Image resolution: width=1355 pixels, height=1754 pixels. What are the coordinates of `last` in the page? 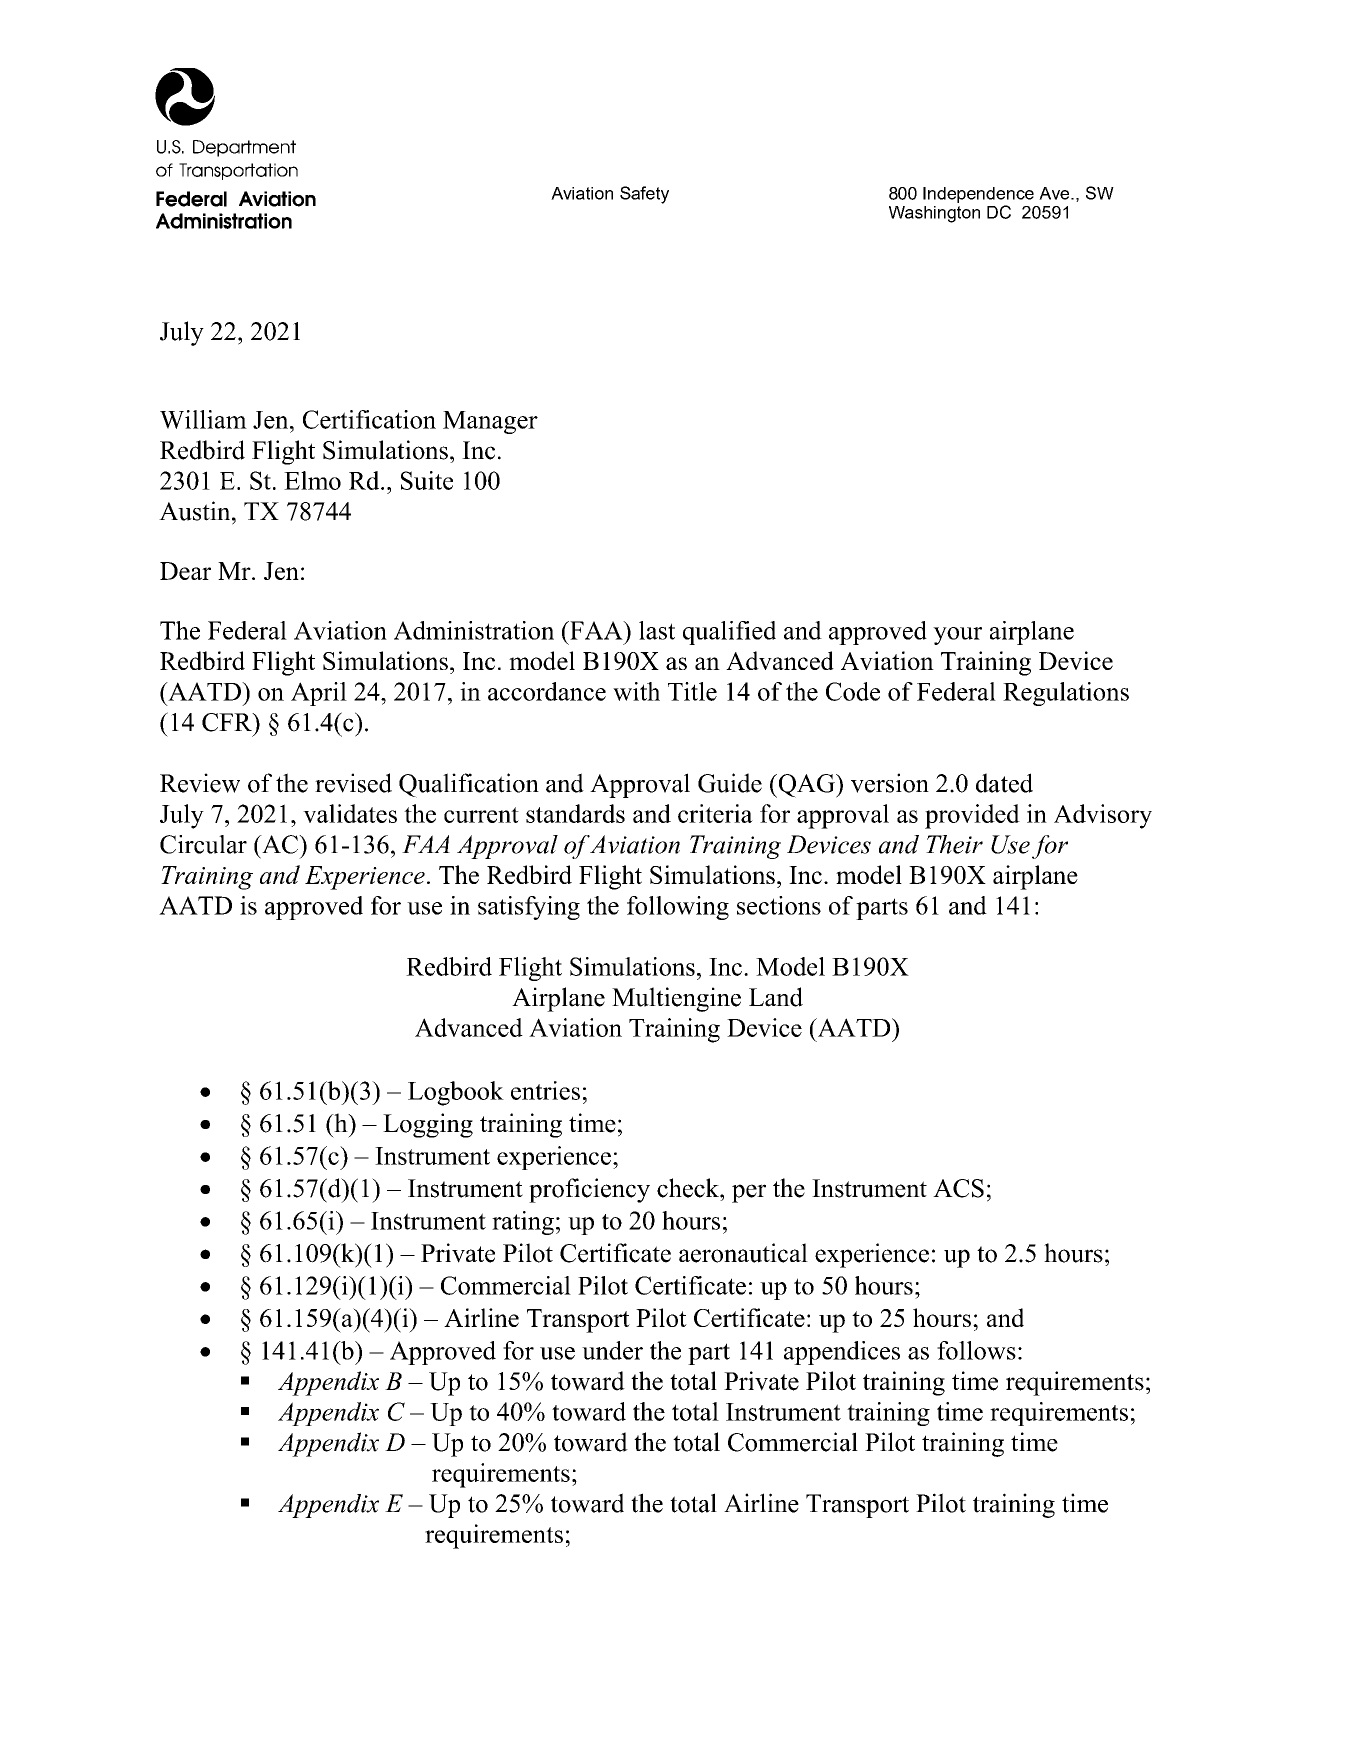 It's located at (657, 630).
